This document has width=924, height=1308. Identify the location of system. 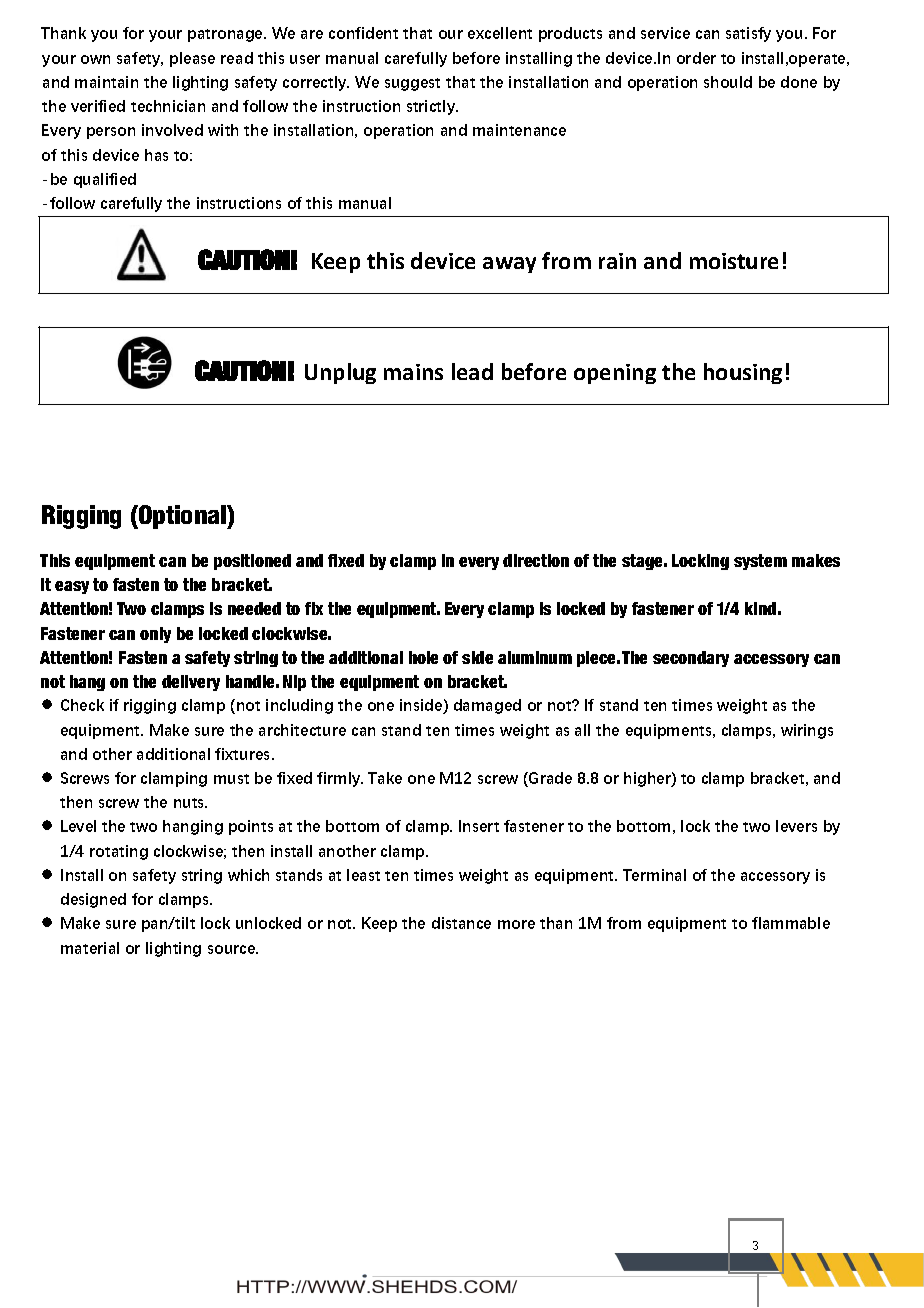
(760, 562).
